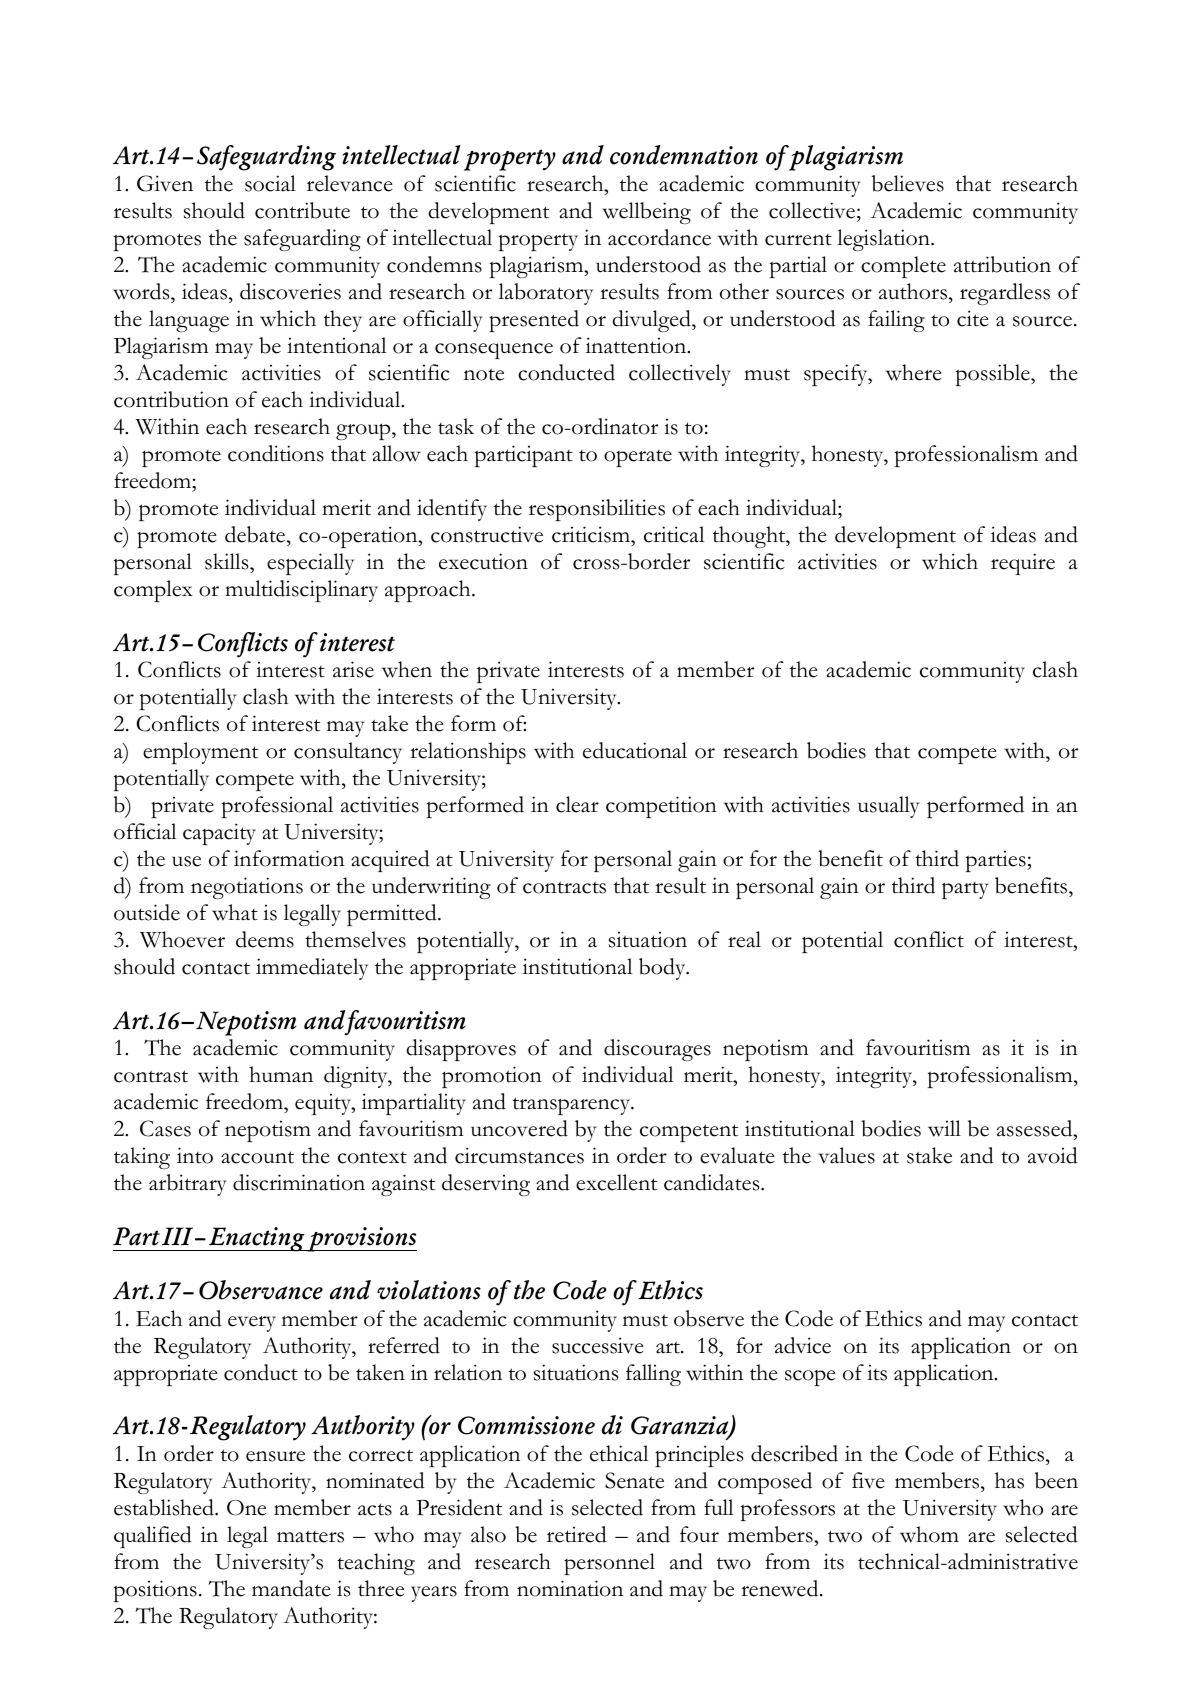 The width and height of the screenshot is (1191, 1684). What do you see at coordinates (299, 1182) in the screenshot?
I see `discrimination` at bounding box center [299, 1182].
